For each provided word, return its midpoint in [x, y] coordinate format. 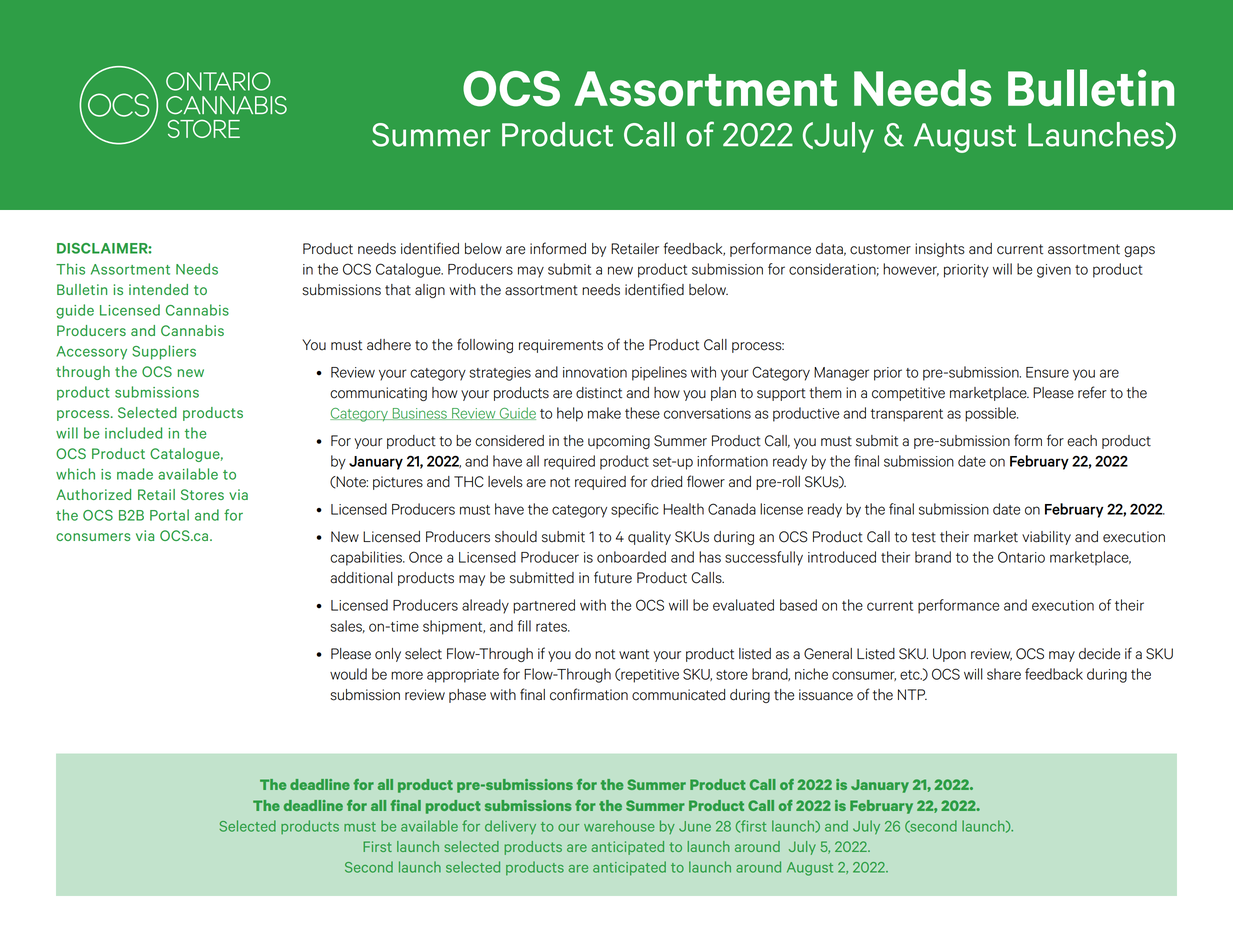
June [695, 826]
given [1054, 271]
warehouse [619, 826]
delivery [510, 827]
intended [158, 289]
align [430, 291]
